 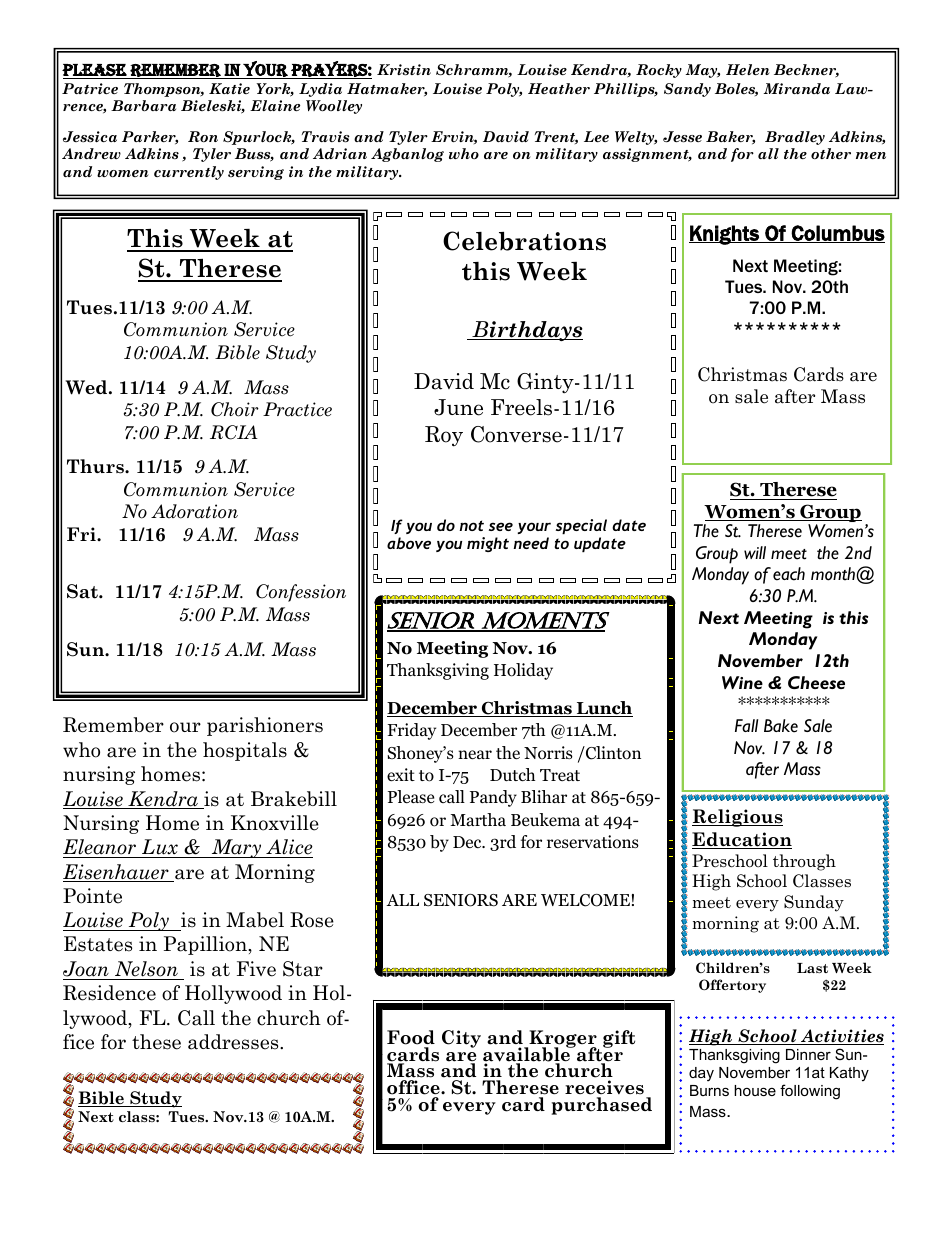 What do you see at coordinates (229, 88) in the document?
I see `Katie` at bounding box center [229, 88].
